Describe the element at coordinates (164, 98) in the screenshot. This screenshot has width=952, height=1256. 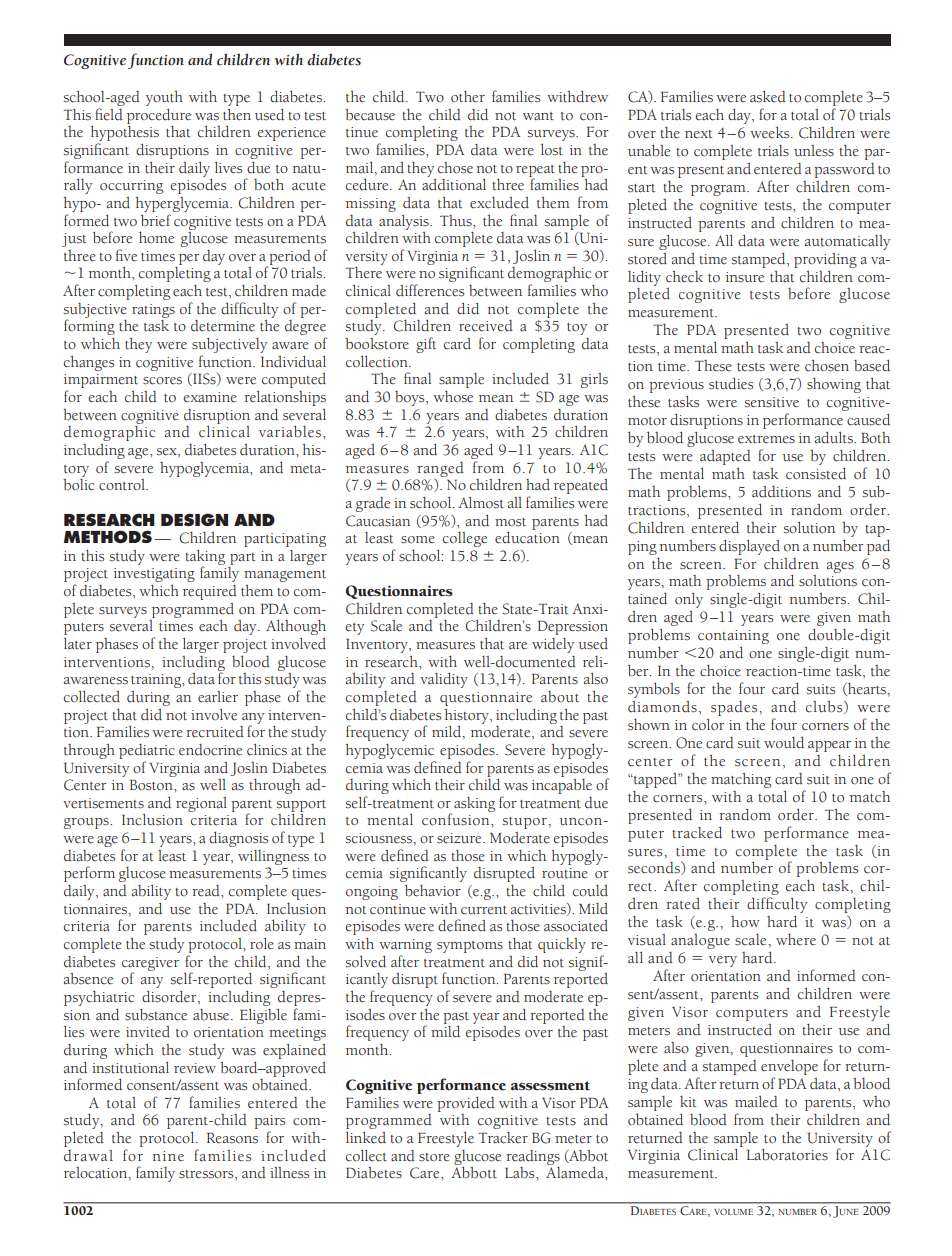
I see `youth` at that location.
